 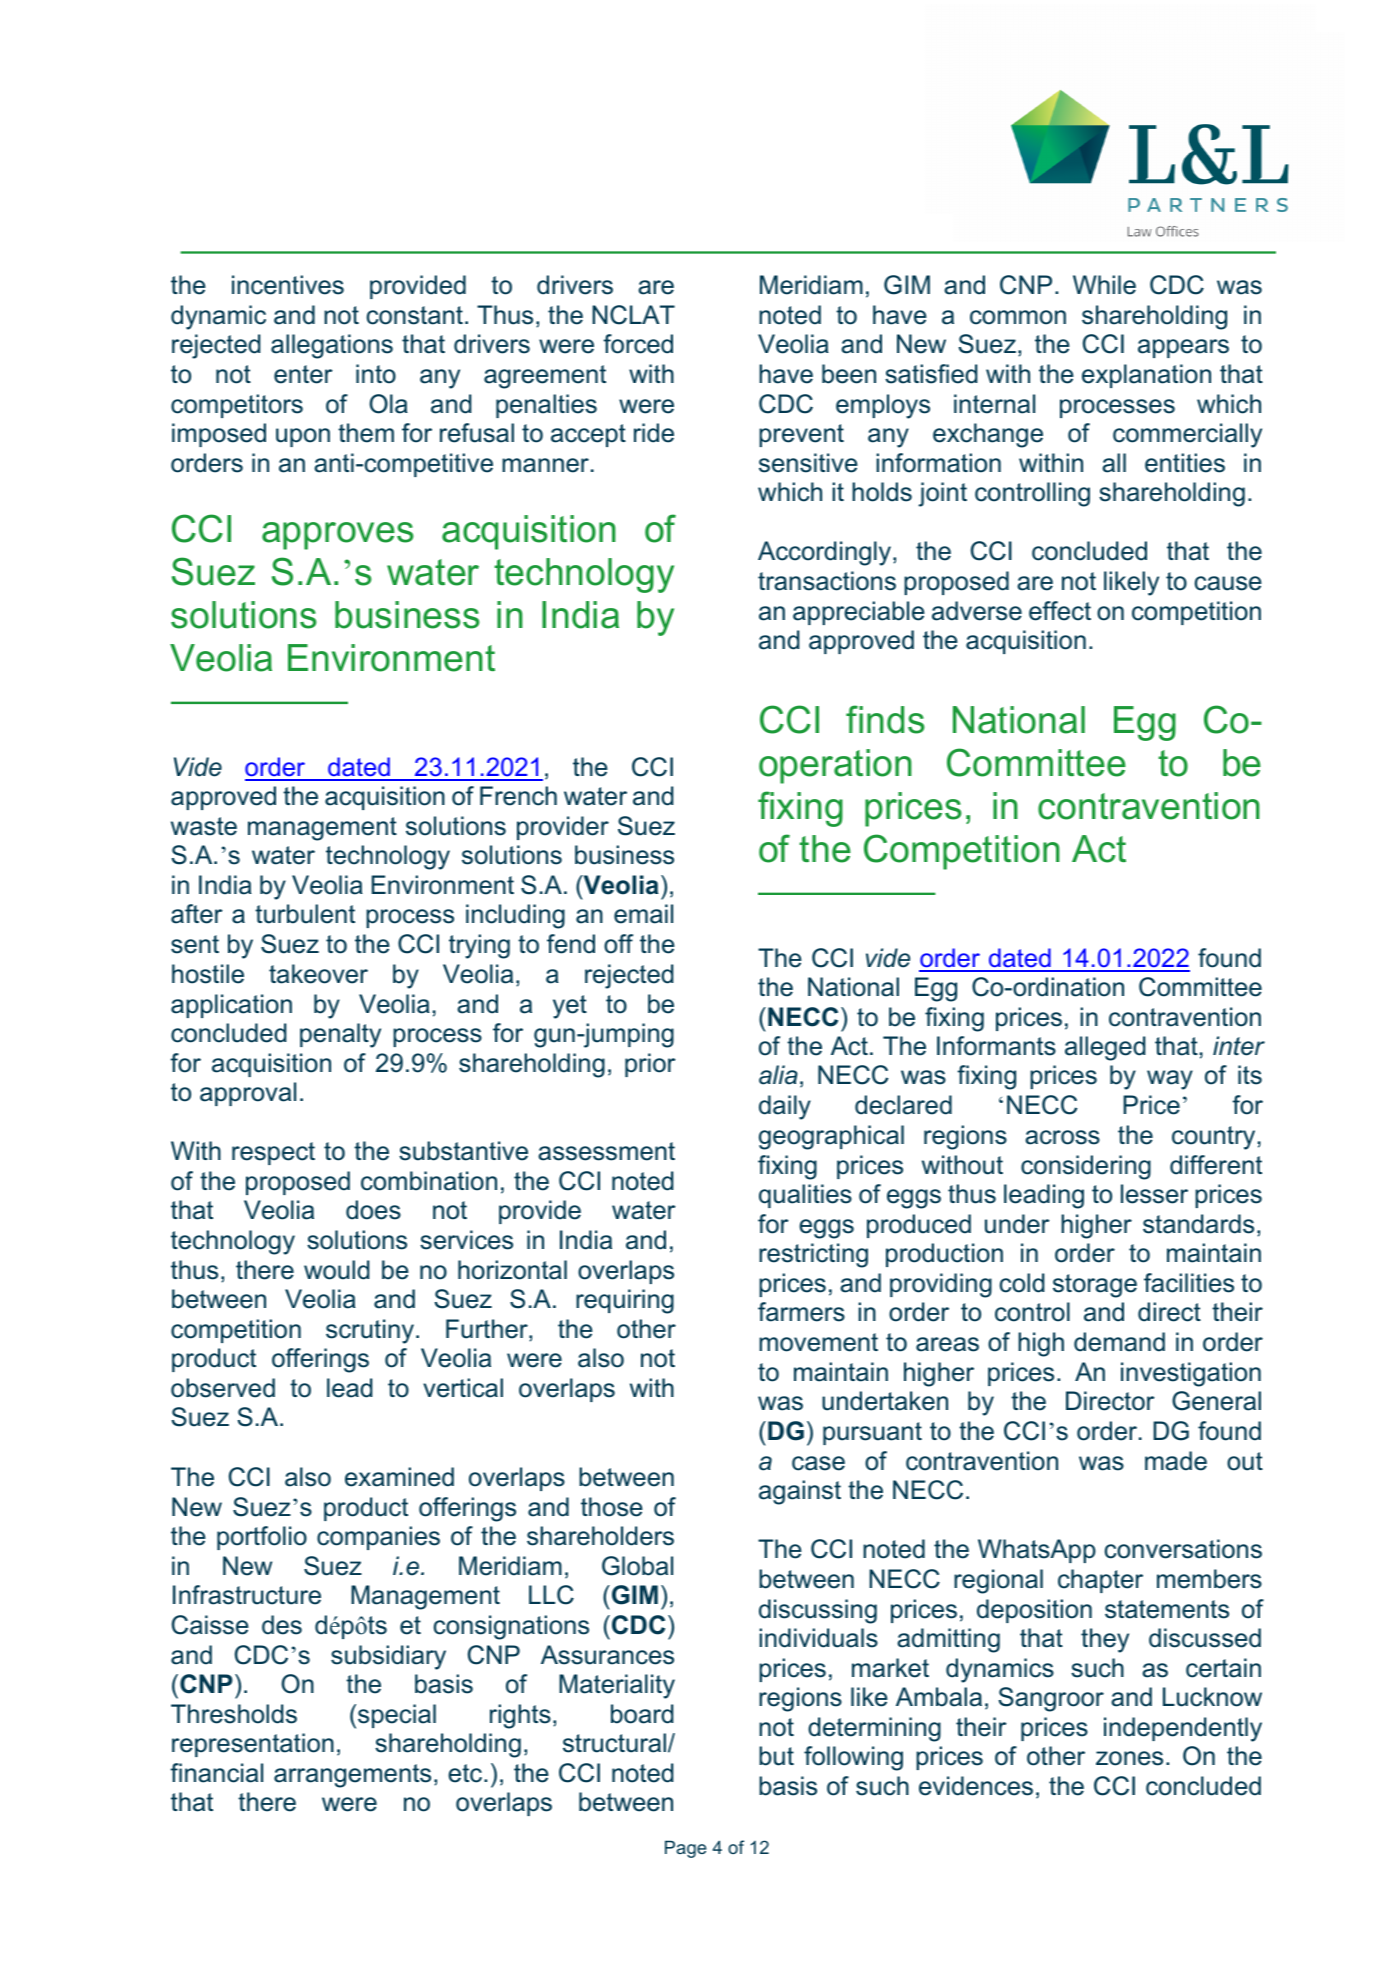 I want to click on alleged, so click(x=1105, y=1048).
